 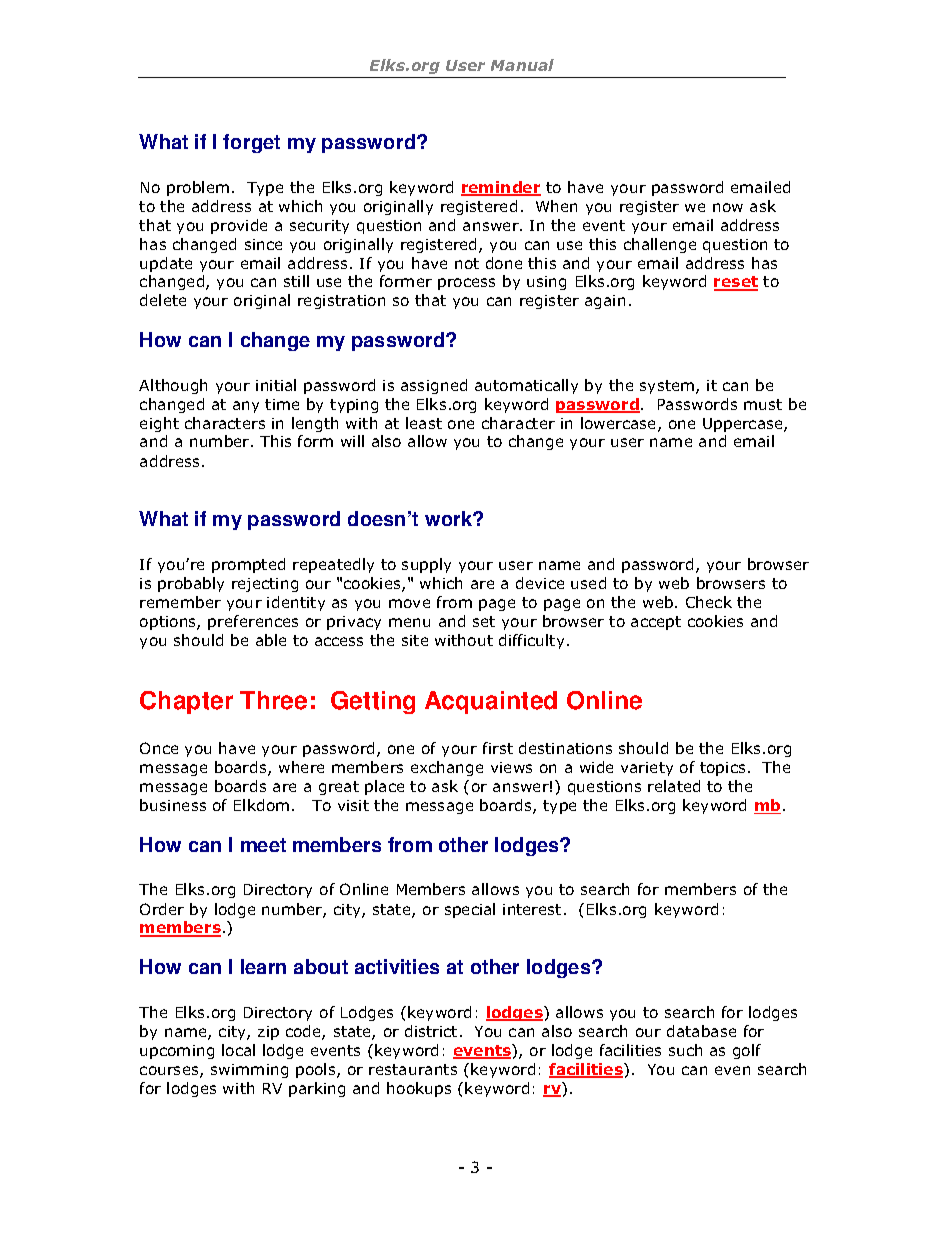 I want to click on Check, so click(x=709, y=602).
